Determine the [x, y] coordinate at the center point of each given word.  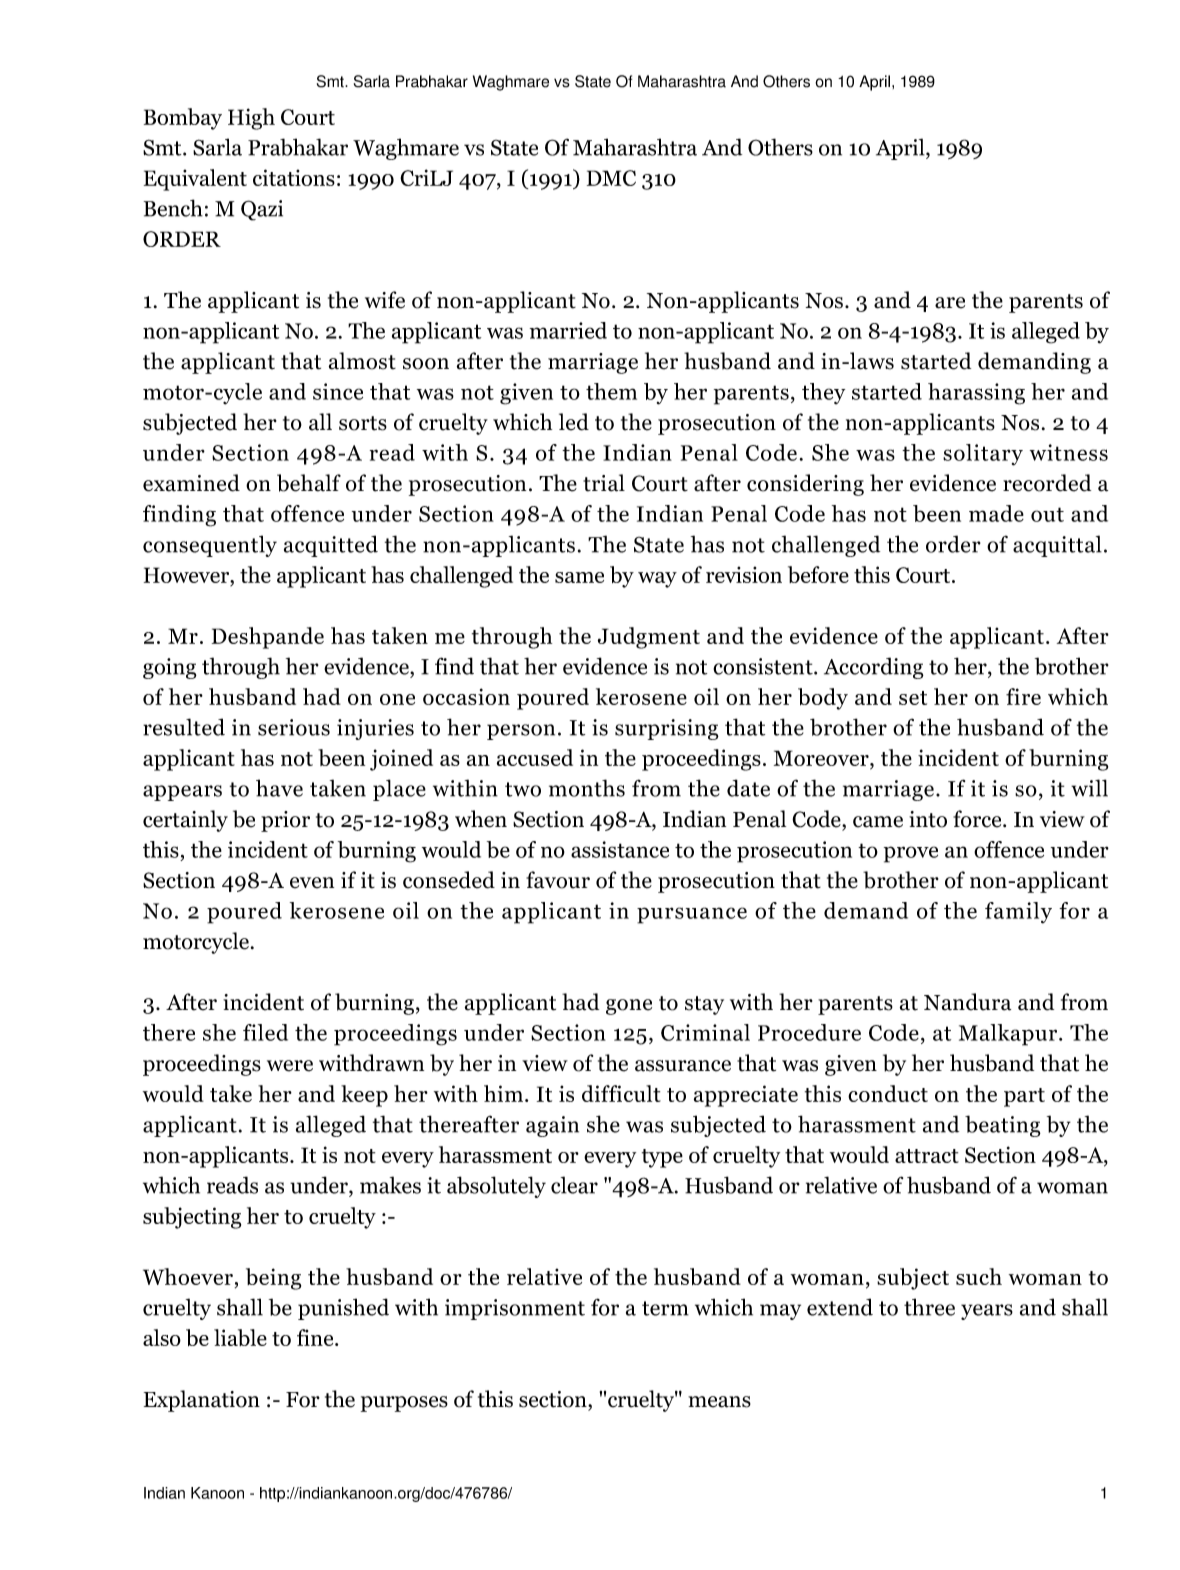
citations [294, 177]
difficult [621, 1093]
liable [240, 1337]
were [290, 1066]
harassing [976, 394]
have [279, 788]
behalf [309, 483]
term [665, 1308]
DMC [611, 178]
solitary [983, 455]
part [1024, 1097]
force [978, 819]
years [987, 1312]
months [587, 788]
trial [604, 483]
